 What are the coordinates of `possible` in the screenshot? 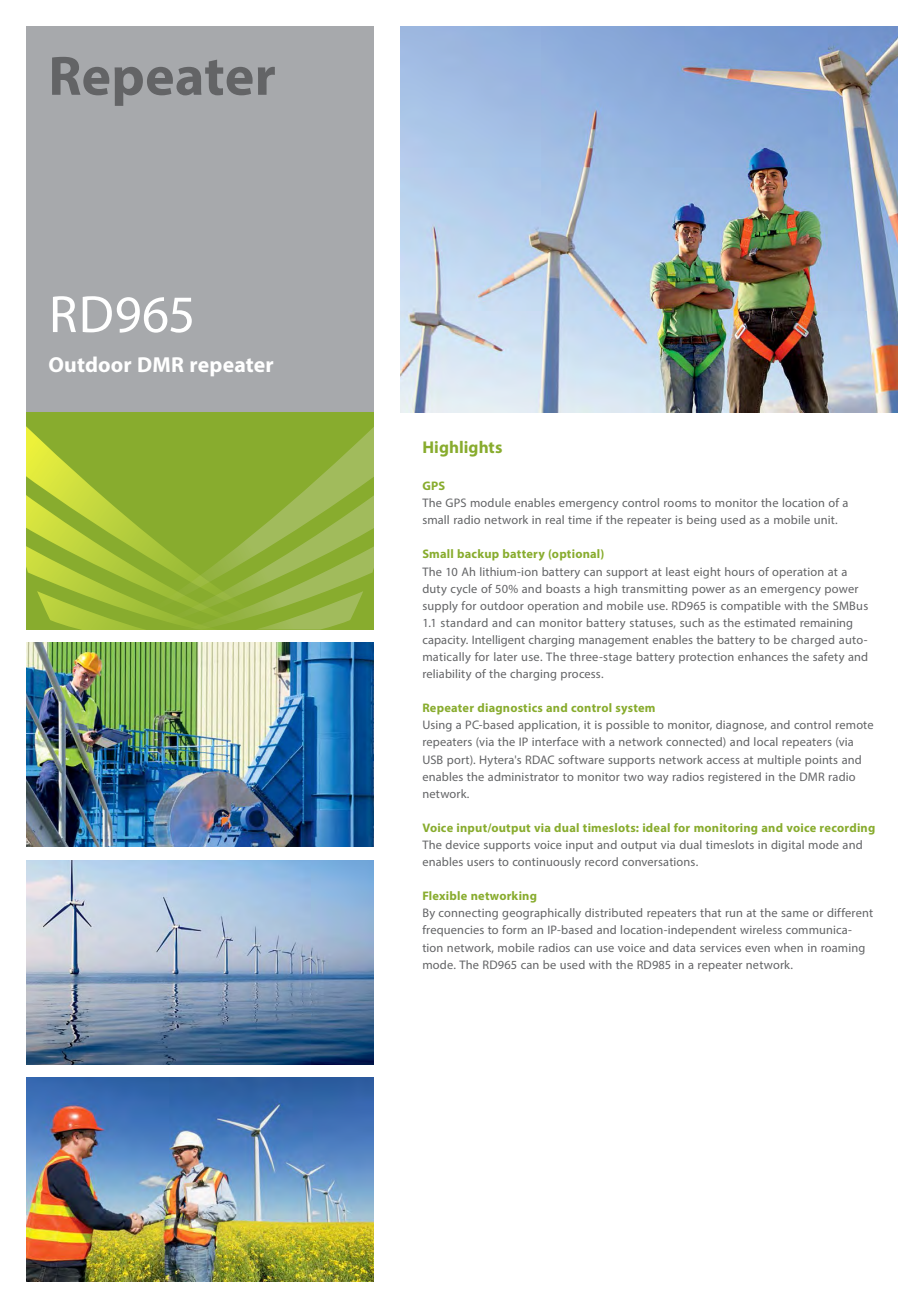 It's located at (627, 726).
